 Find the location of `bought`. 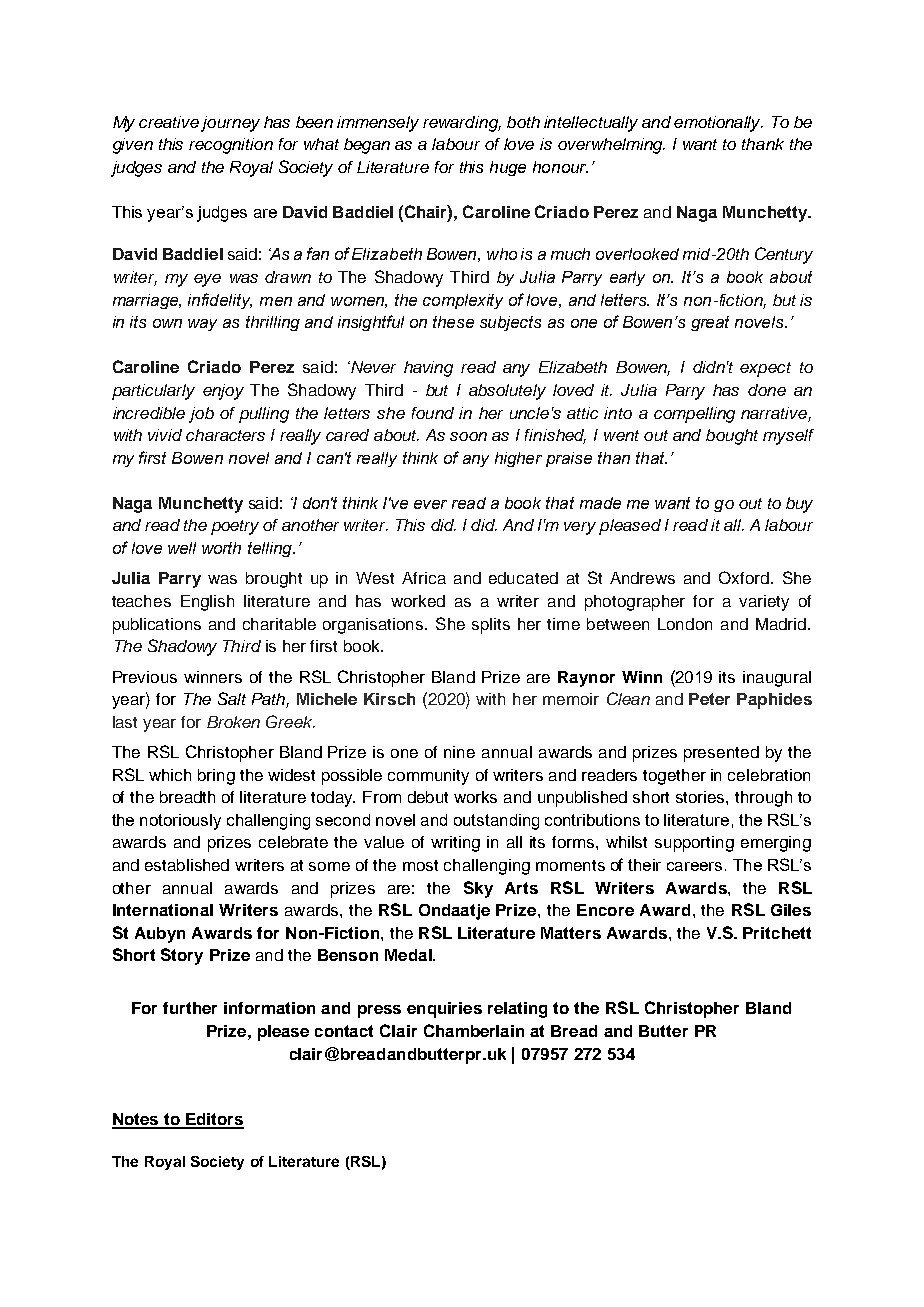

bought is located at coordinates (732, 437).
